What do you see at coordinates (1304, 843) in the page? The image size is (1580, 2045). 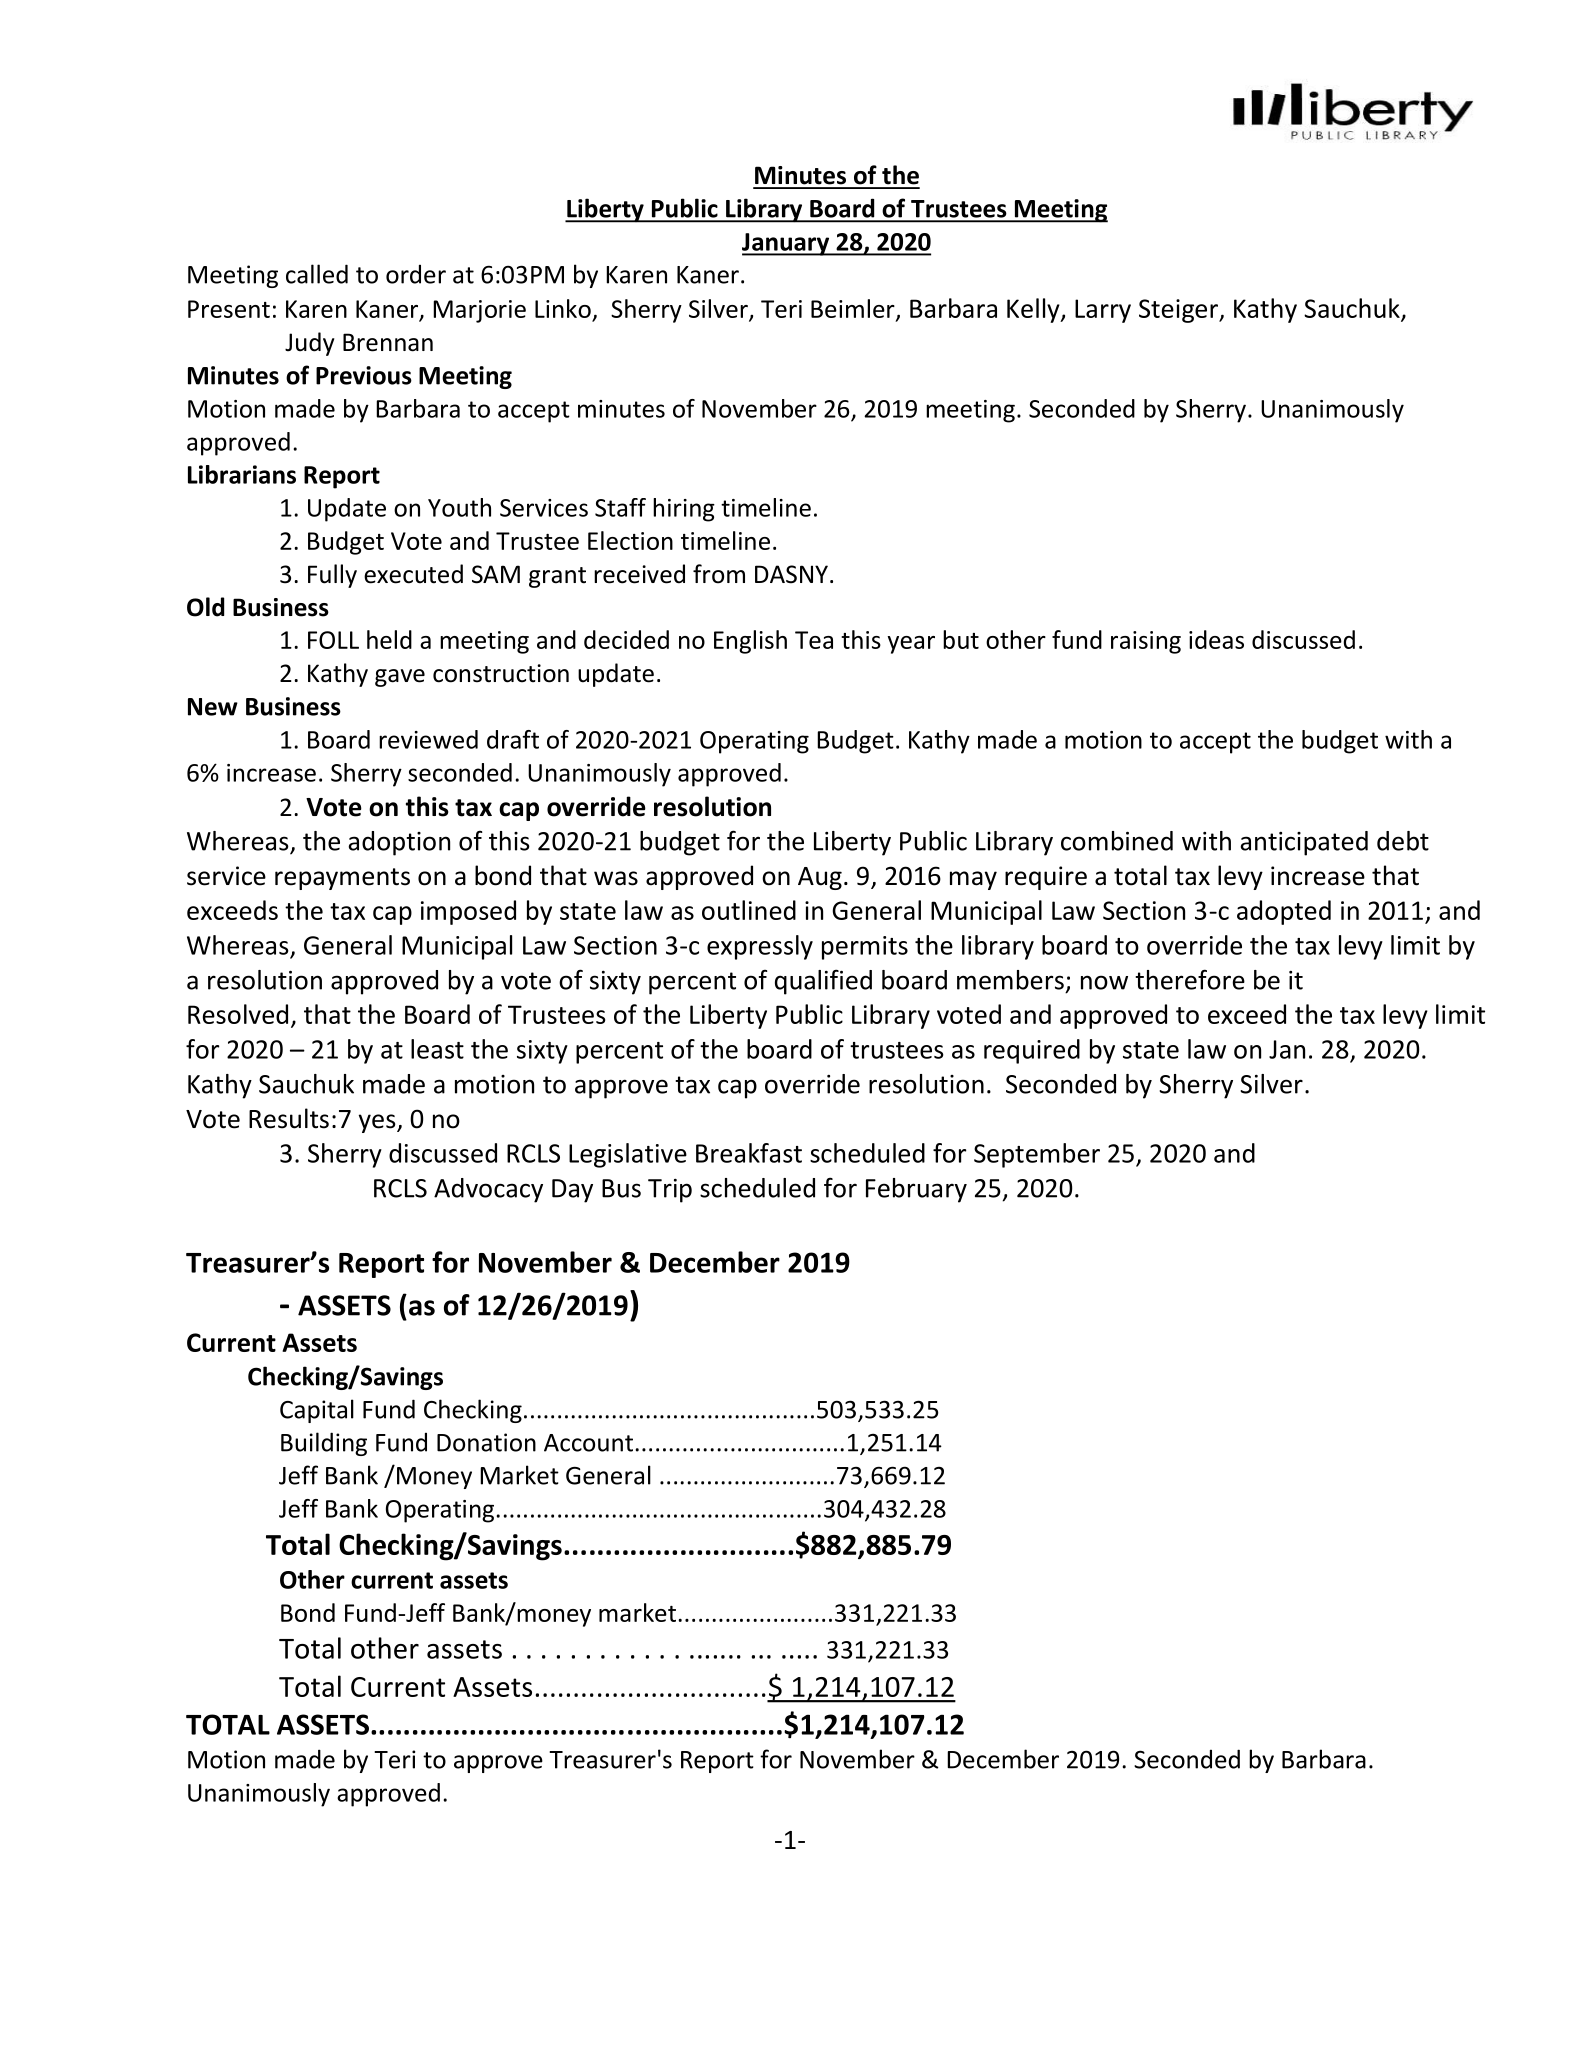 I see `anticipated` at bounding box center [1304, 843].
